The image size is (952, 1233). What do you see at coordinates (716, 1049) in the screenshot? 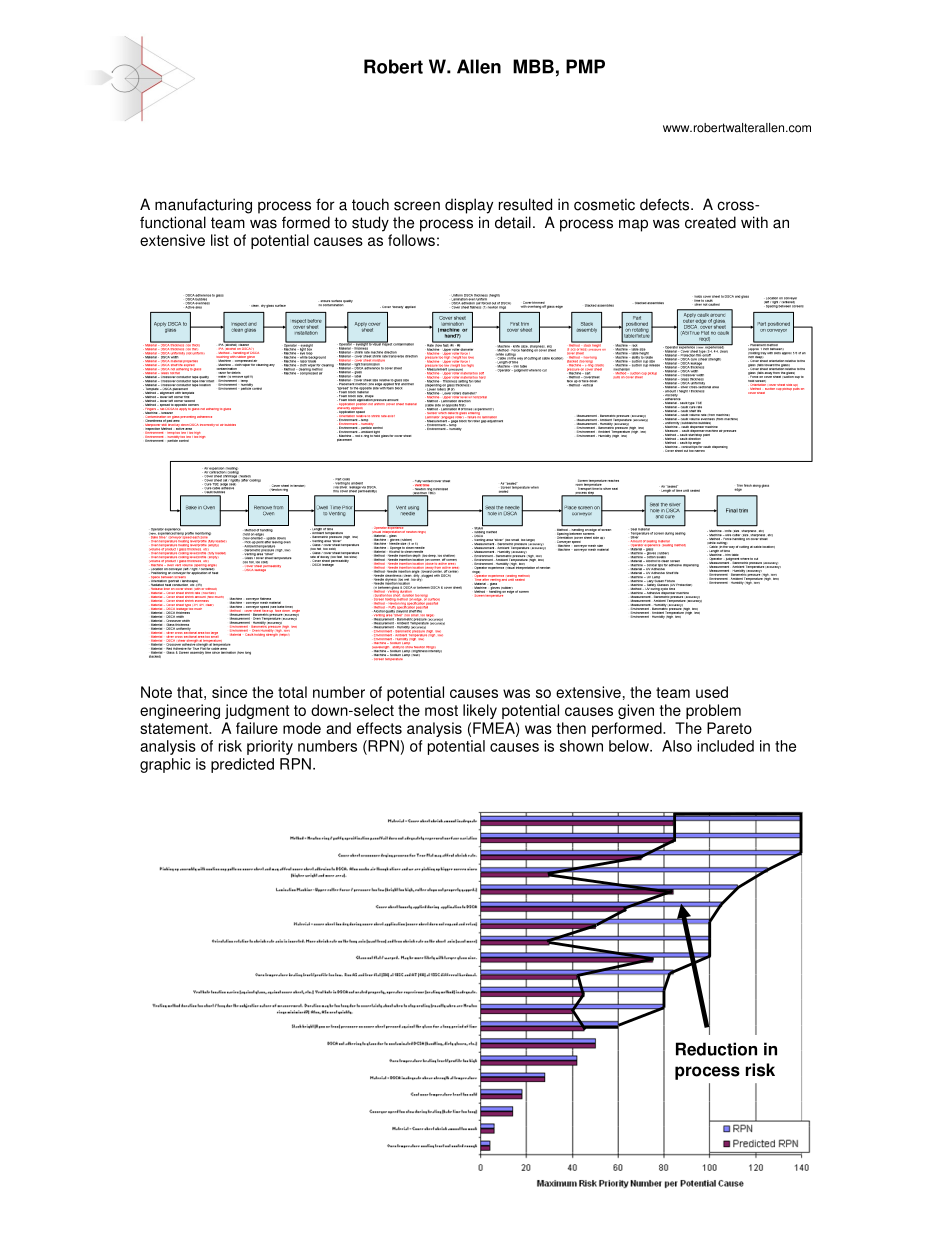
I see `Reduction` at bounding box center [716, 1049].
